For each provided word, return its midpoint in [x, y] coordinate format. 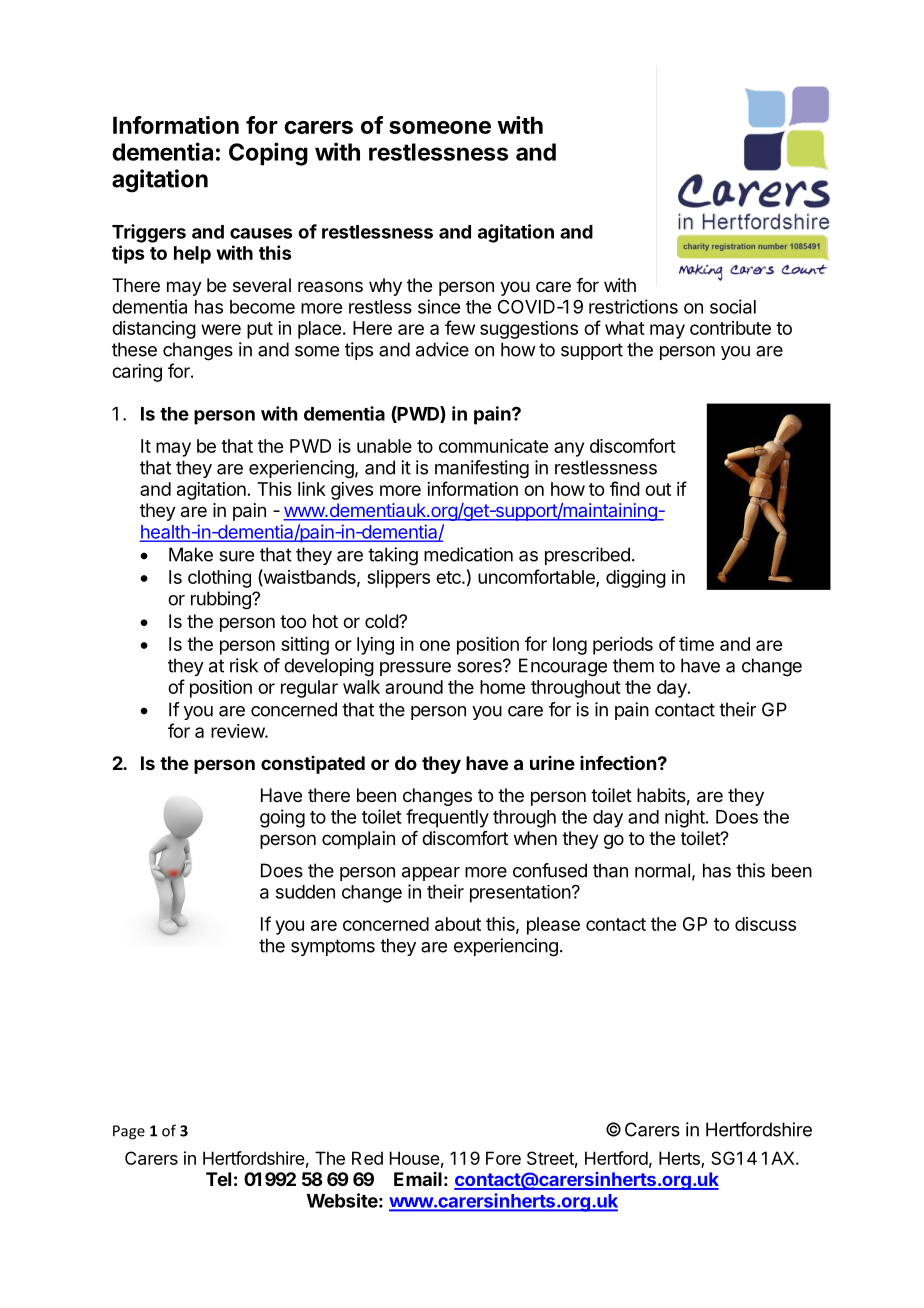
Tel [218, 1179]
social [733, 306]
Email [418, 1179]
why [385, 287]
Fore [503, 1158]
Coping [268, 154]
